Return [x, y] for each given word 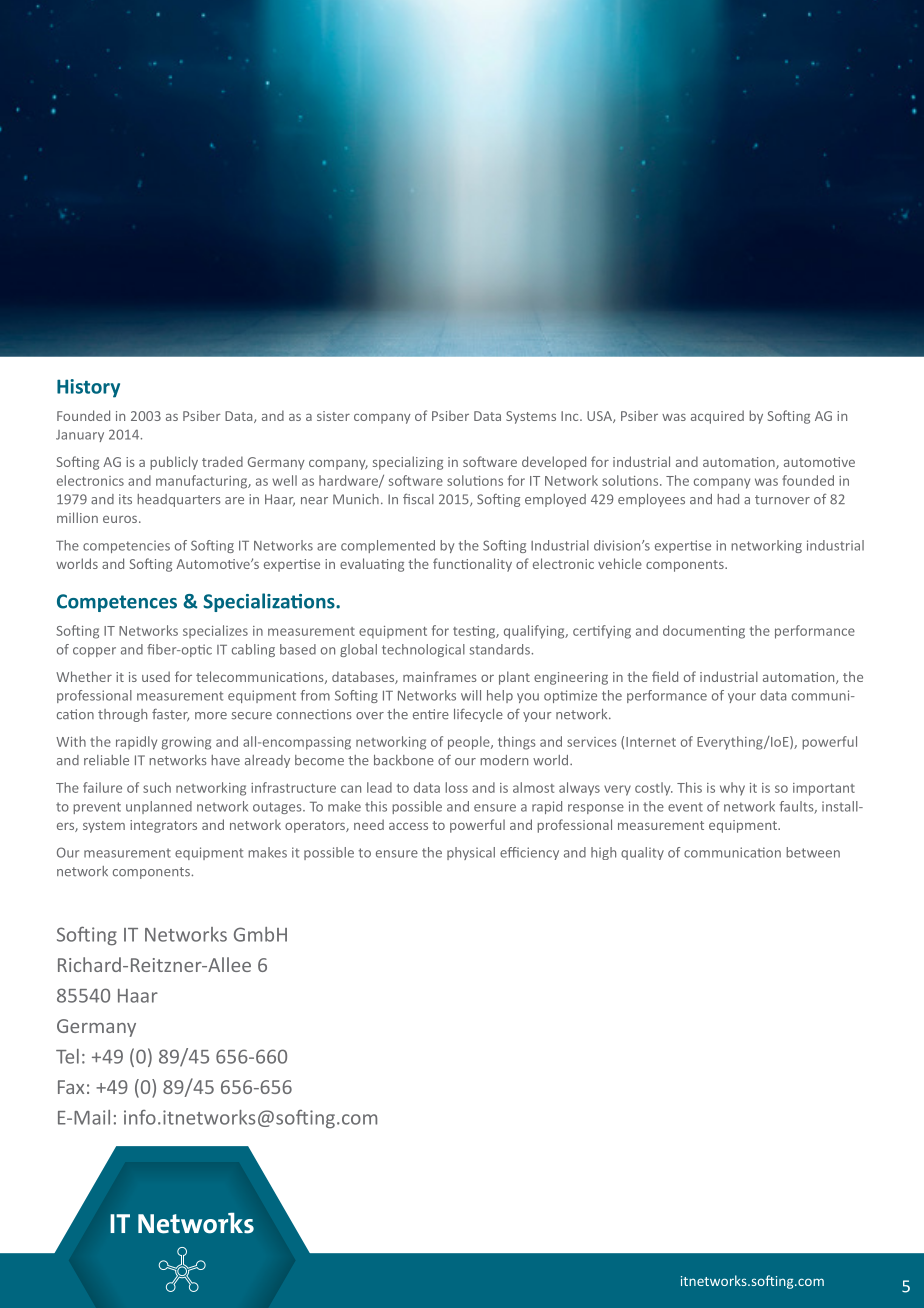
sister [333, 416]
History [88, 388]
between [813, 852]
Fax [71, 1087]
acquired [717, 417]
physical [471, 853]
